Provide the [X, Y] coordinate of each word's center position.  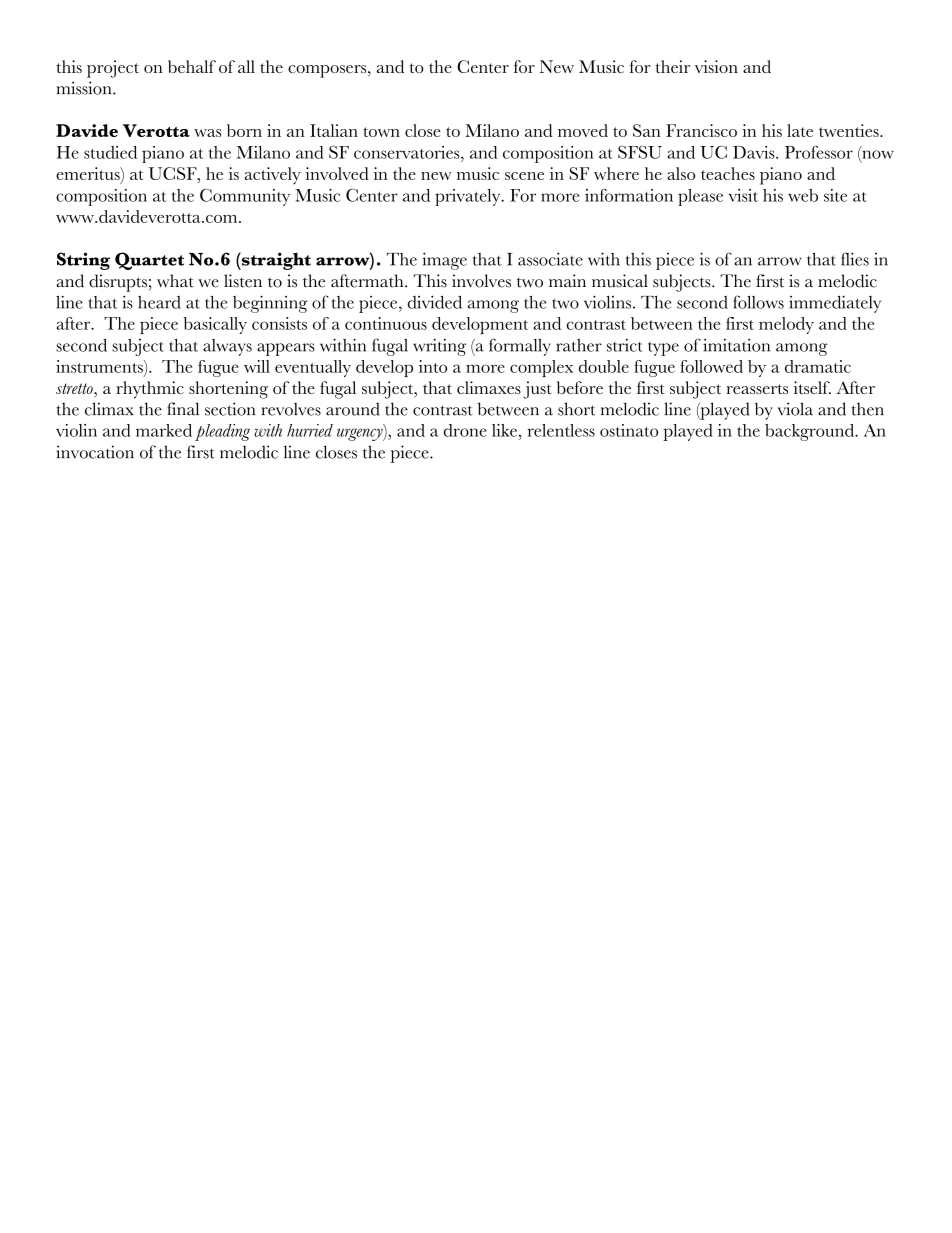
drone [465, 430]
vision [716, 66]
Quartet [149, 261]
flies [855, 259]
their [673, 66]
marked [164, 430]
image [444, 261]
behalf [192, 66]
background [811, 432]
